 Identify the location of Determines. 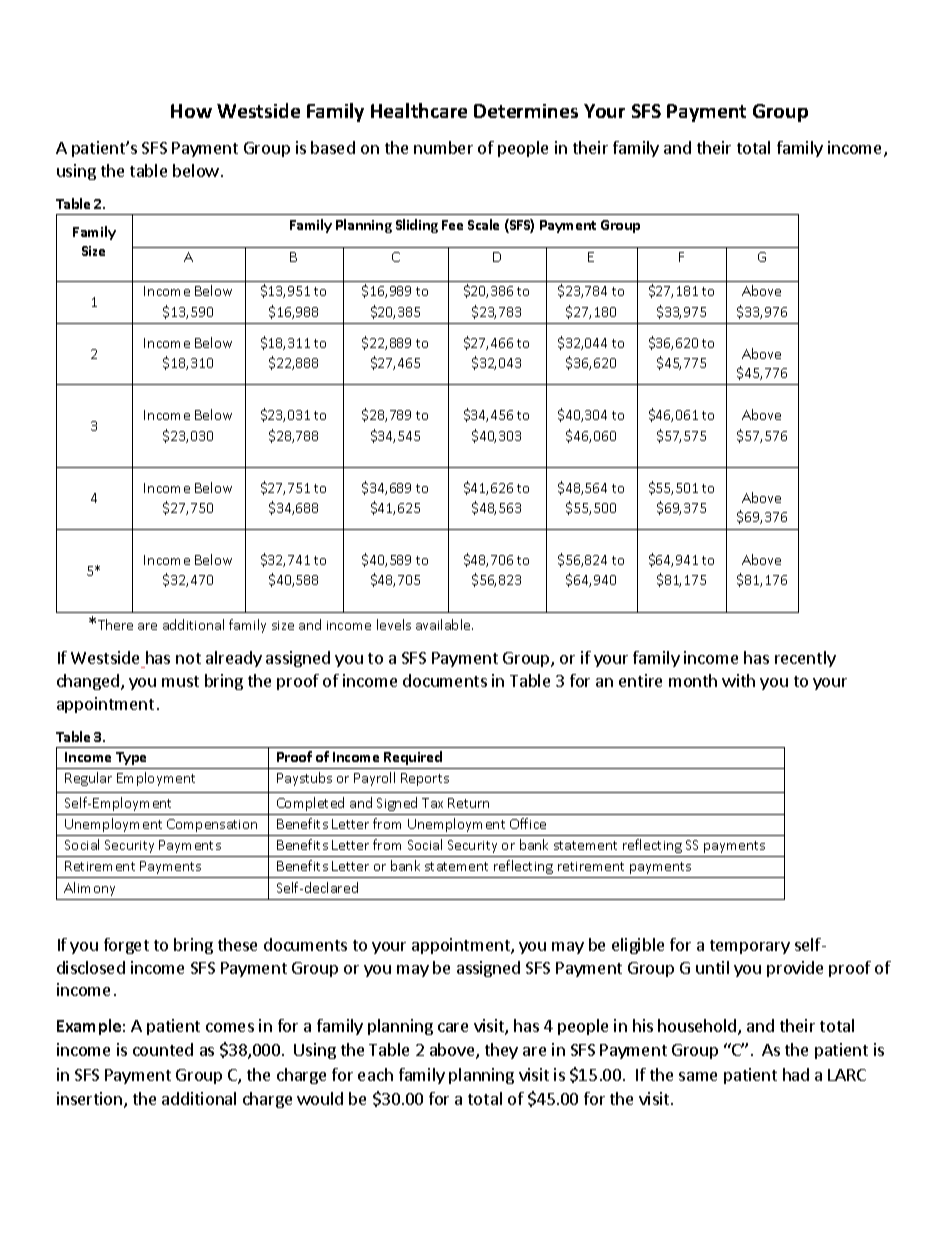
(526, 111).
